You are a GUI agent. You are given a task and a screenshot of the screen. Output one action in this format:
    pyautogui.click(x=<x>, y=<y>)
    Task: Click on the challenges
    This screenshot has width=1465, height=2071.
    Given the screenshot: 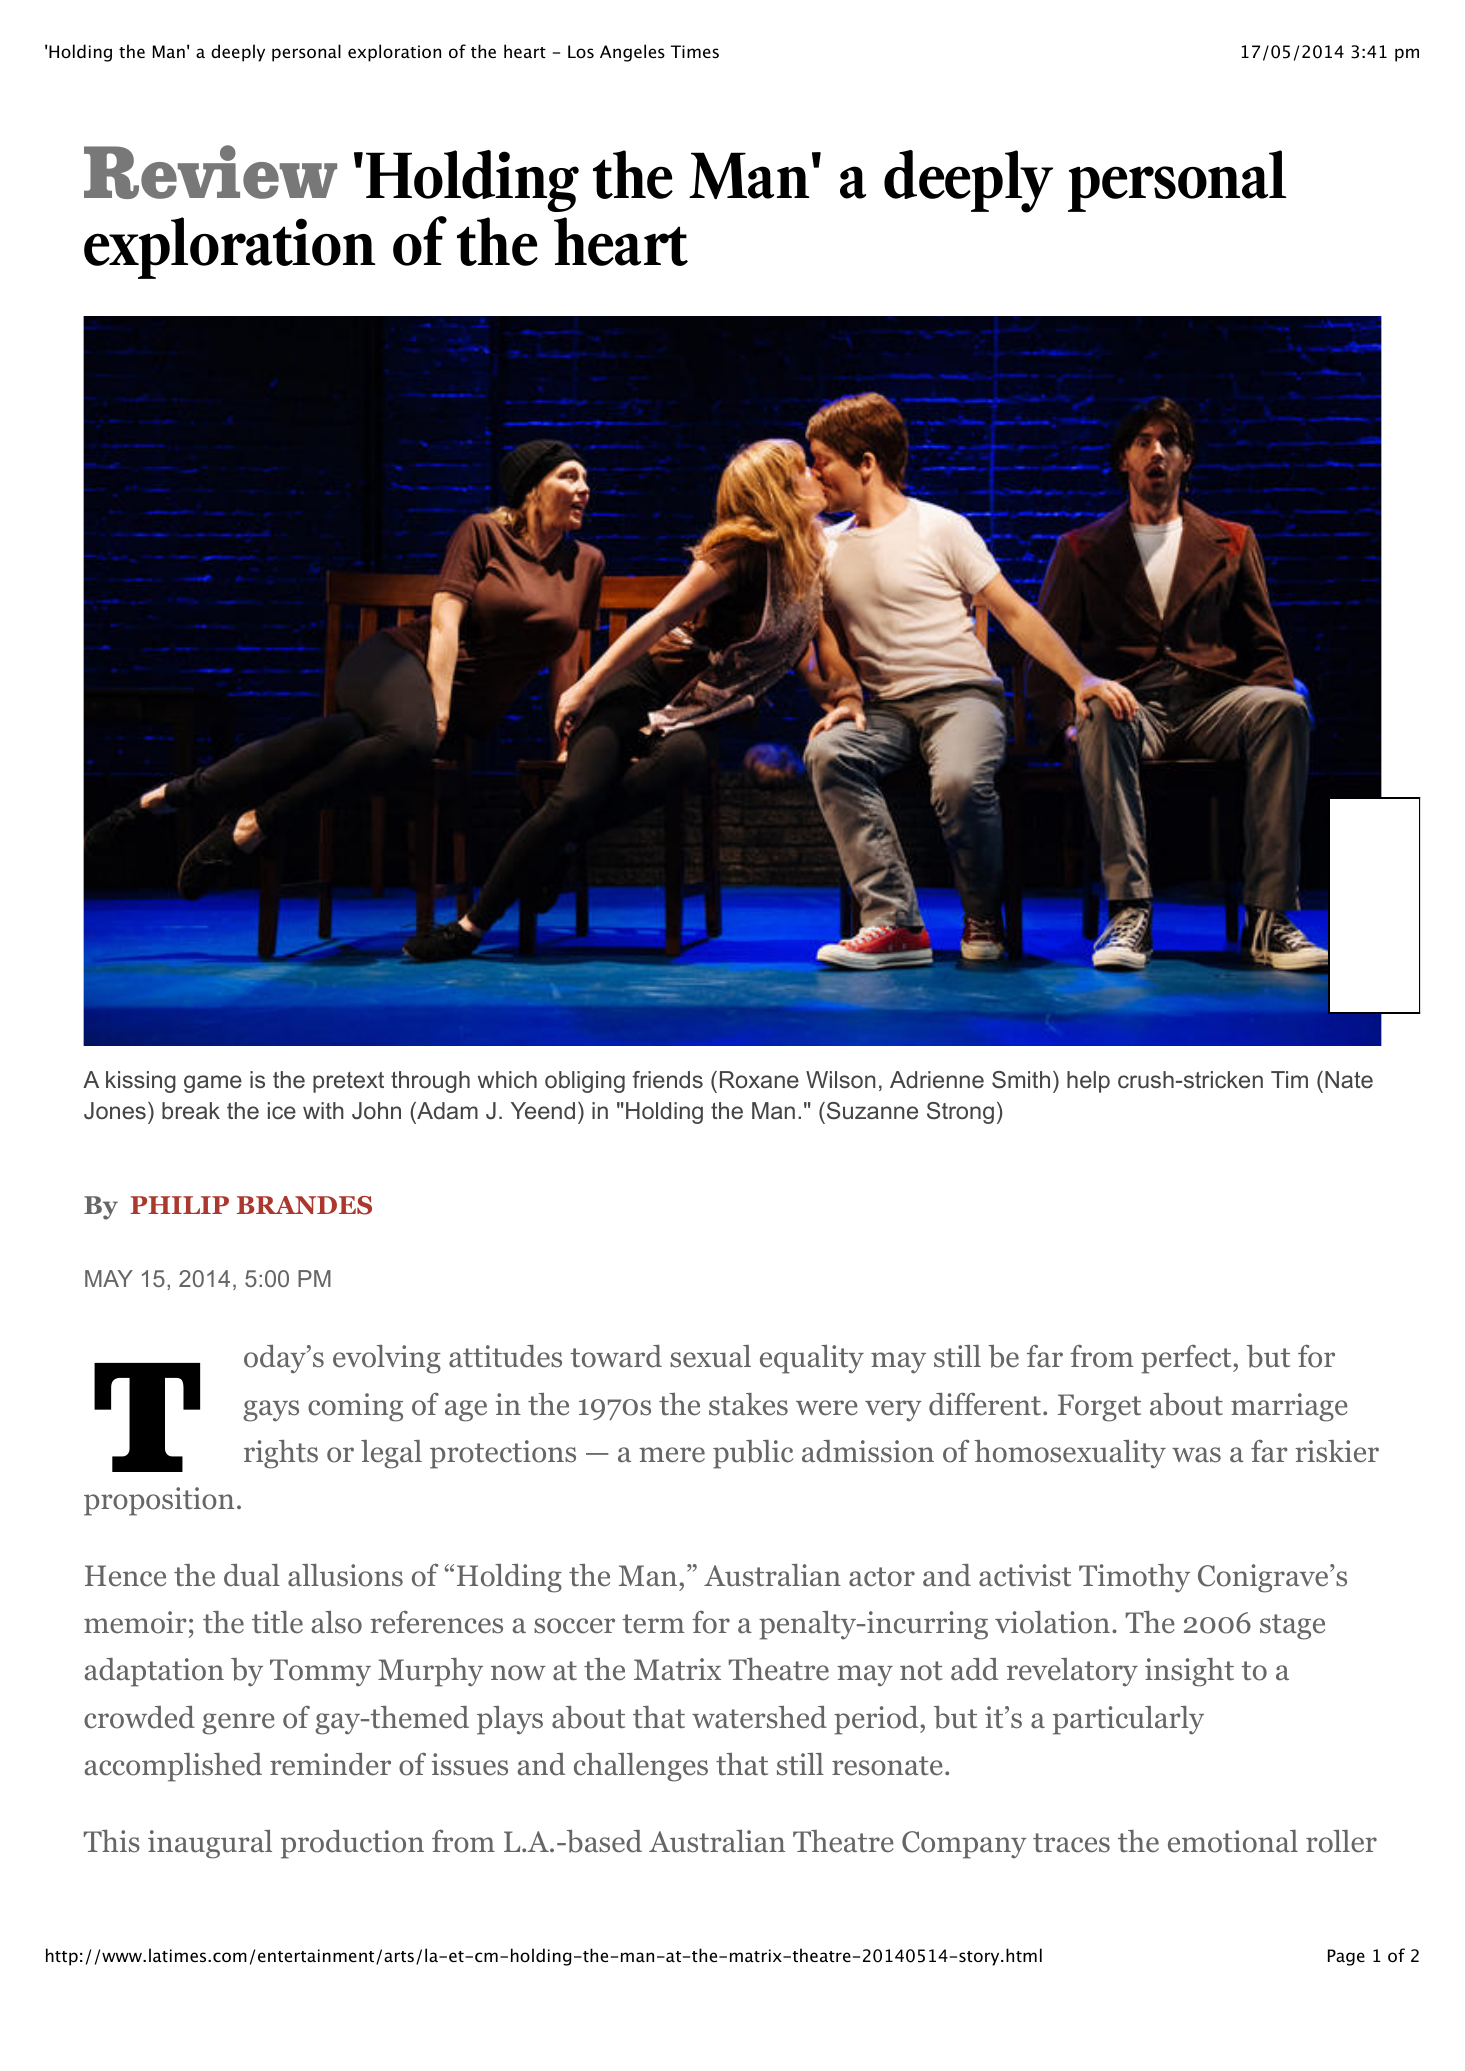 What is the action you would take?
    pyautogui.click(x=641, y=1767)
